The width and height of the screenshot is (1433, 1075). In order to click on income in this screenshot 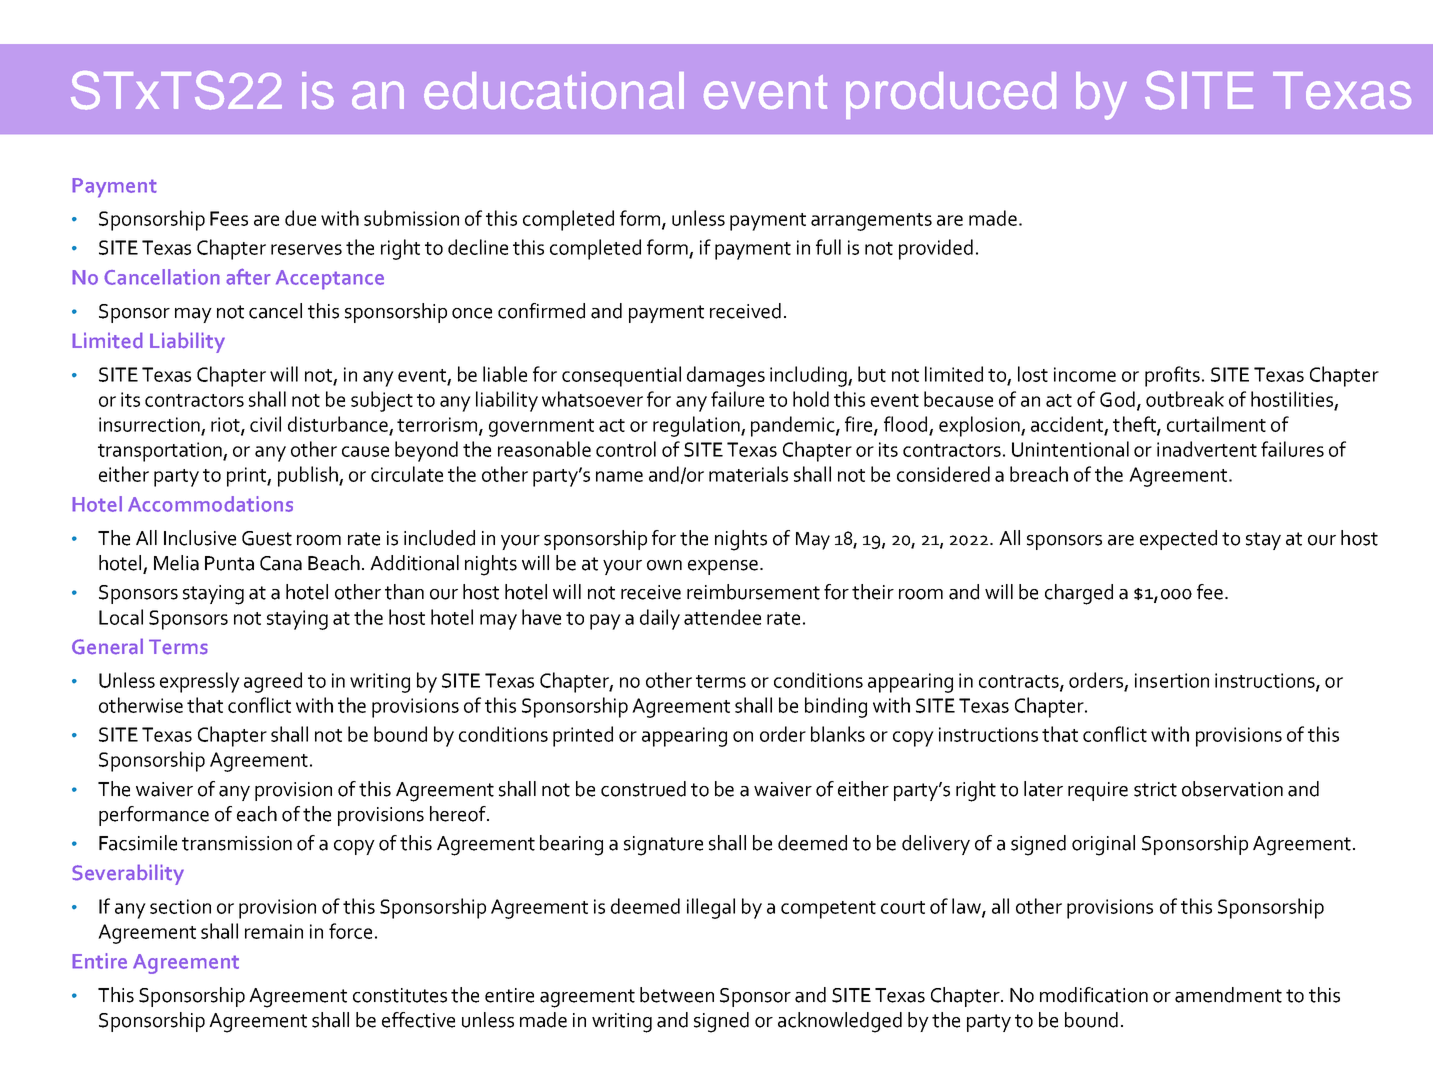, I will do `click(1085, 374)`.
